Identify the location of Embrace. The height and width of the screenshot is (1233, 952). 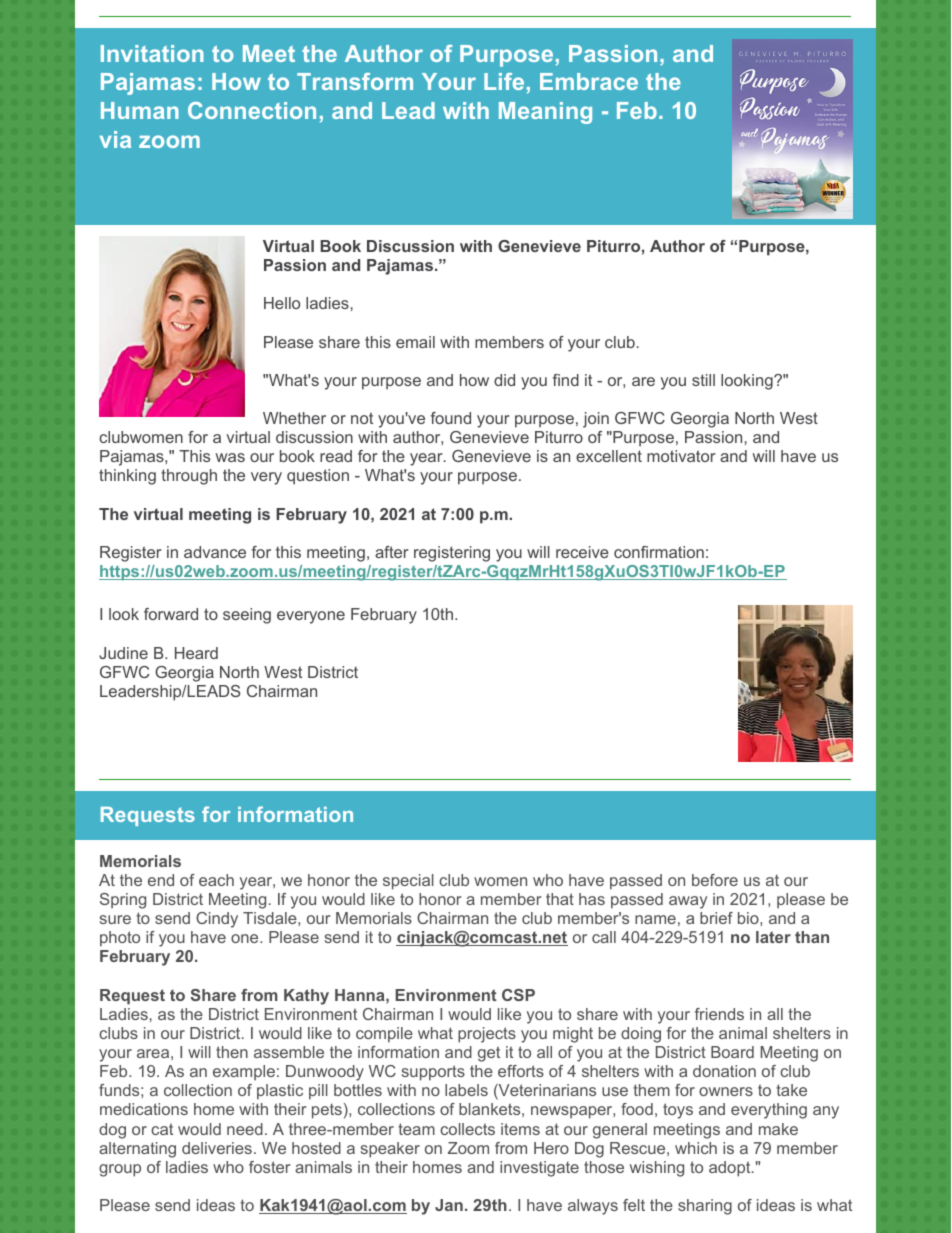
(589, 81).
